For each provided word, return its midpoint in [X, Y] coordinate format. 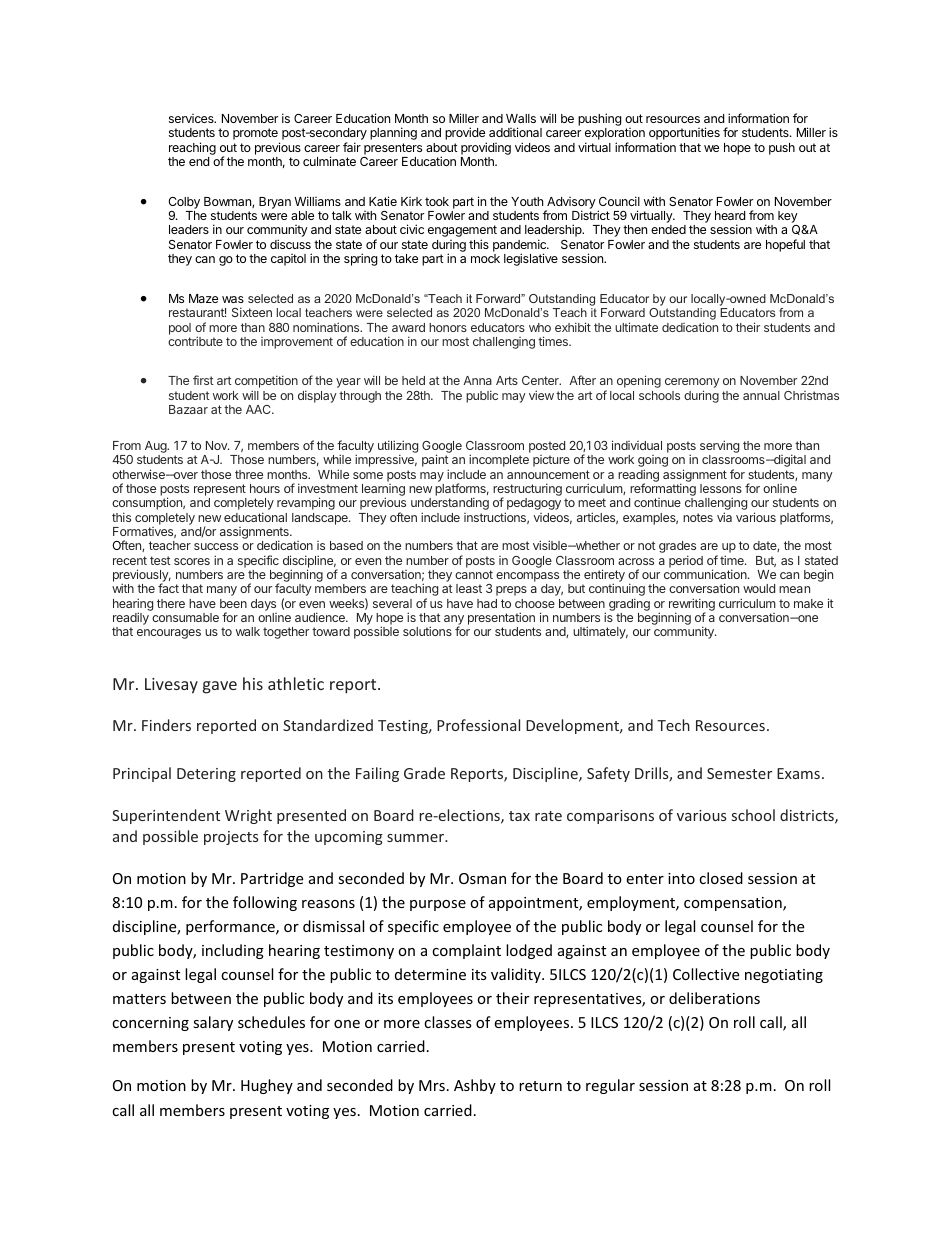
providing [486, 148]
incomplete [499, 460]
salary [213, 1023]
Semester [739, 773]
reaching [192, 148]
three [249, 474]
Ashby [475, 1086]
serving [719, 448]
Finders [166, 725]
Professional [478, 725]
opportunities [684, 133]
